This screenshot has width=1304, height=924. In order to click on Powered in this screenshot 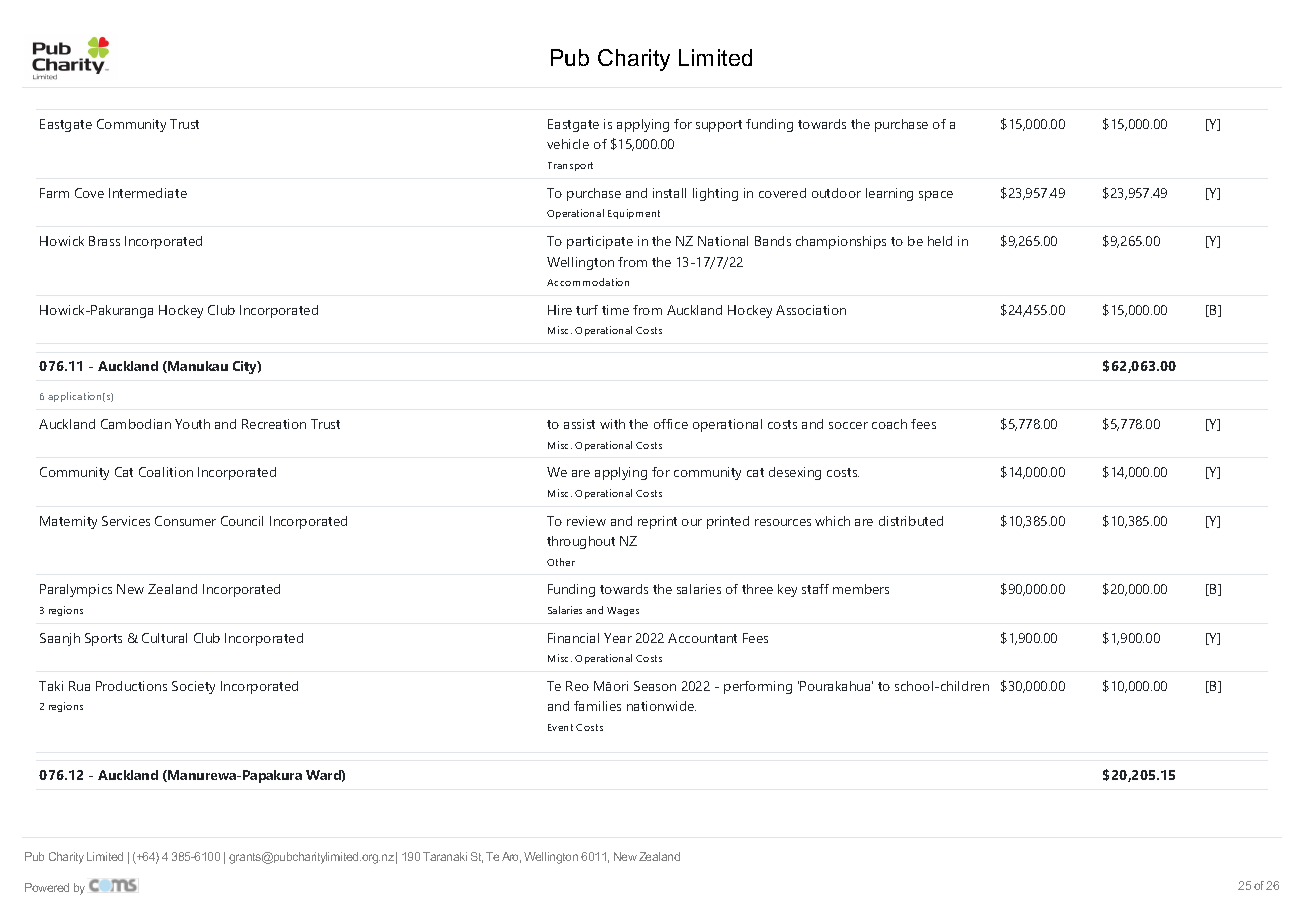, I will do `click(47, 887)`.
